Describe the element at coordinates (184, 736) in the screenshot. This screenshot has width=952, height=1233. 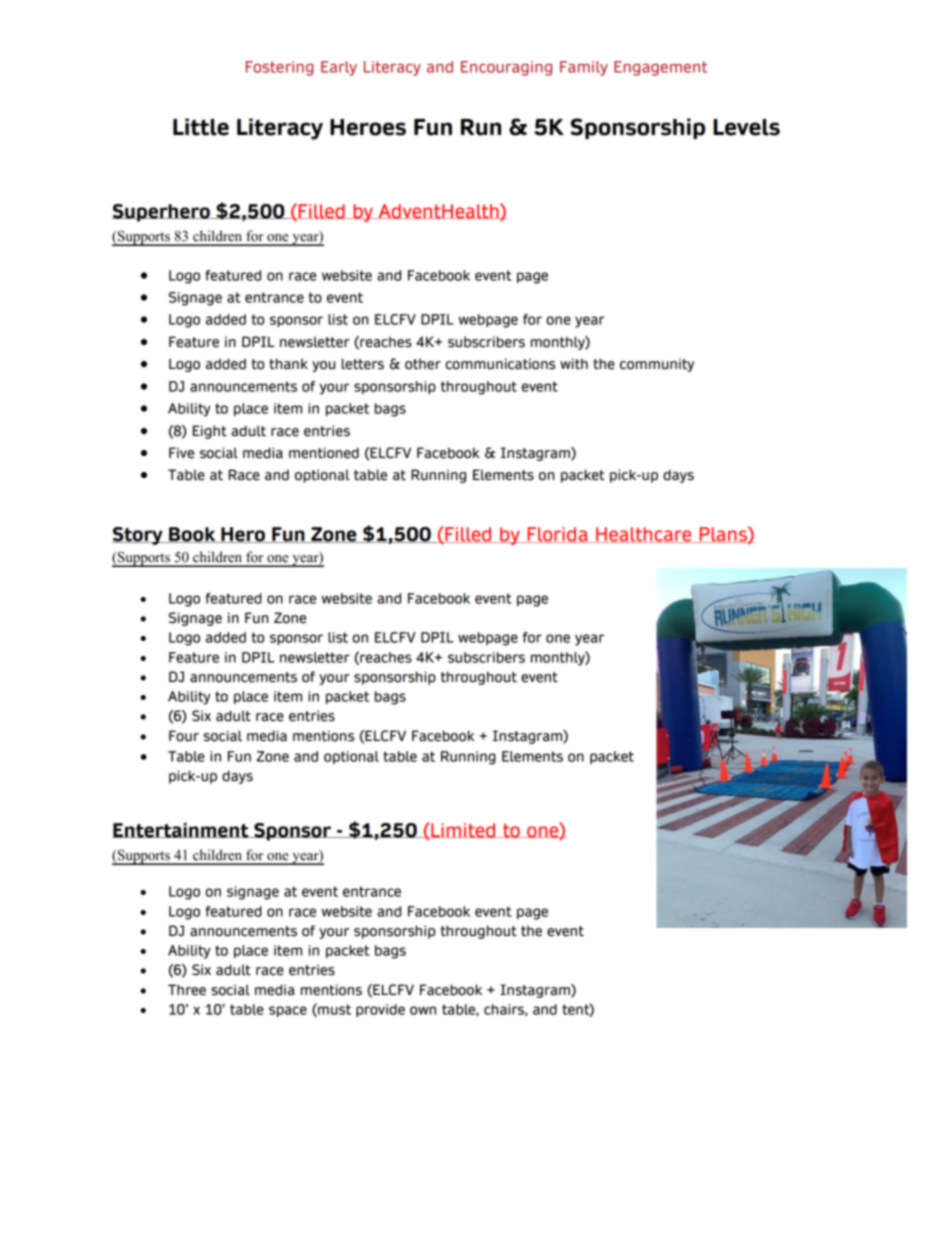
I see `Four` at that location.
